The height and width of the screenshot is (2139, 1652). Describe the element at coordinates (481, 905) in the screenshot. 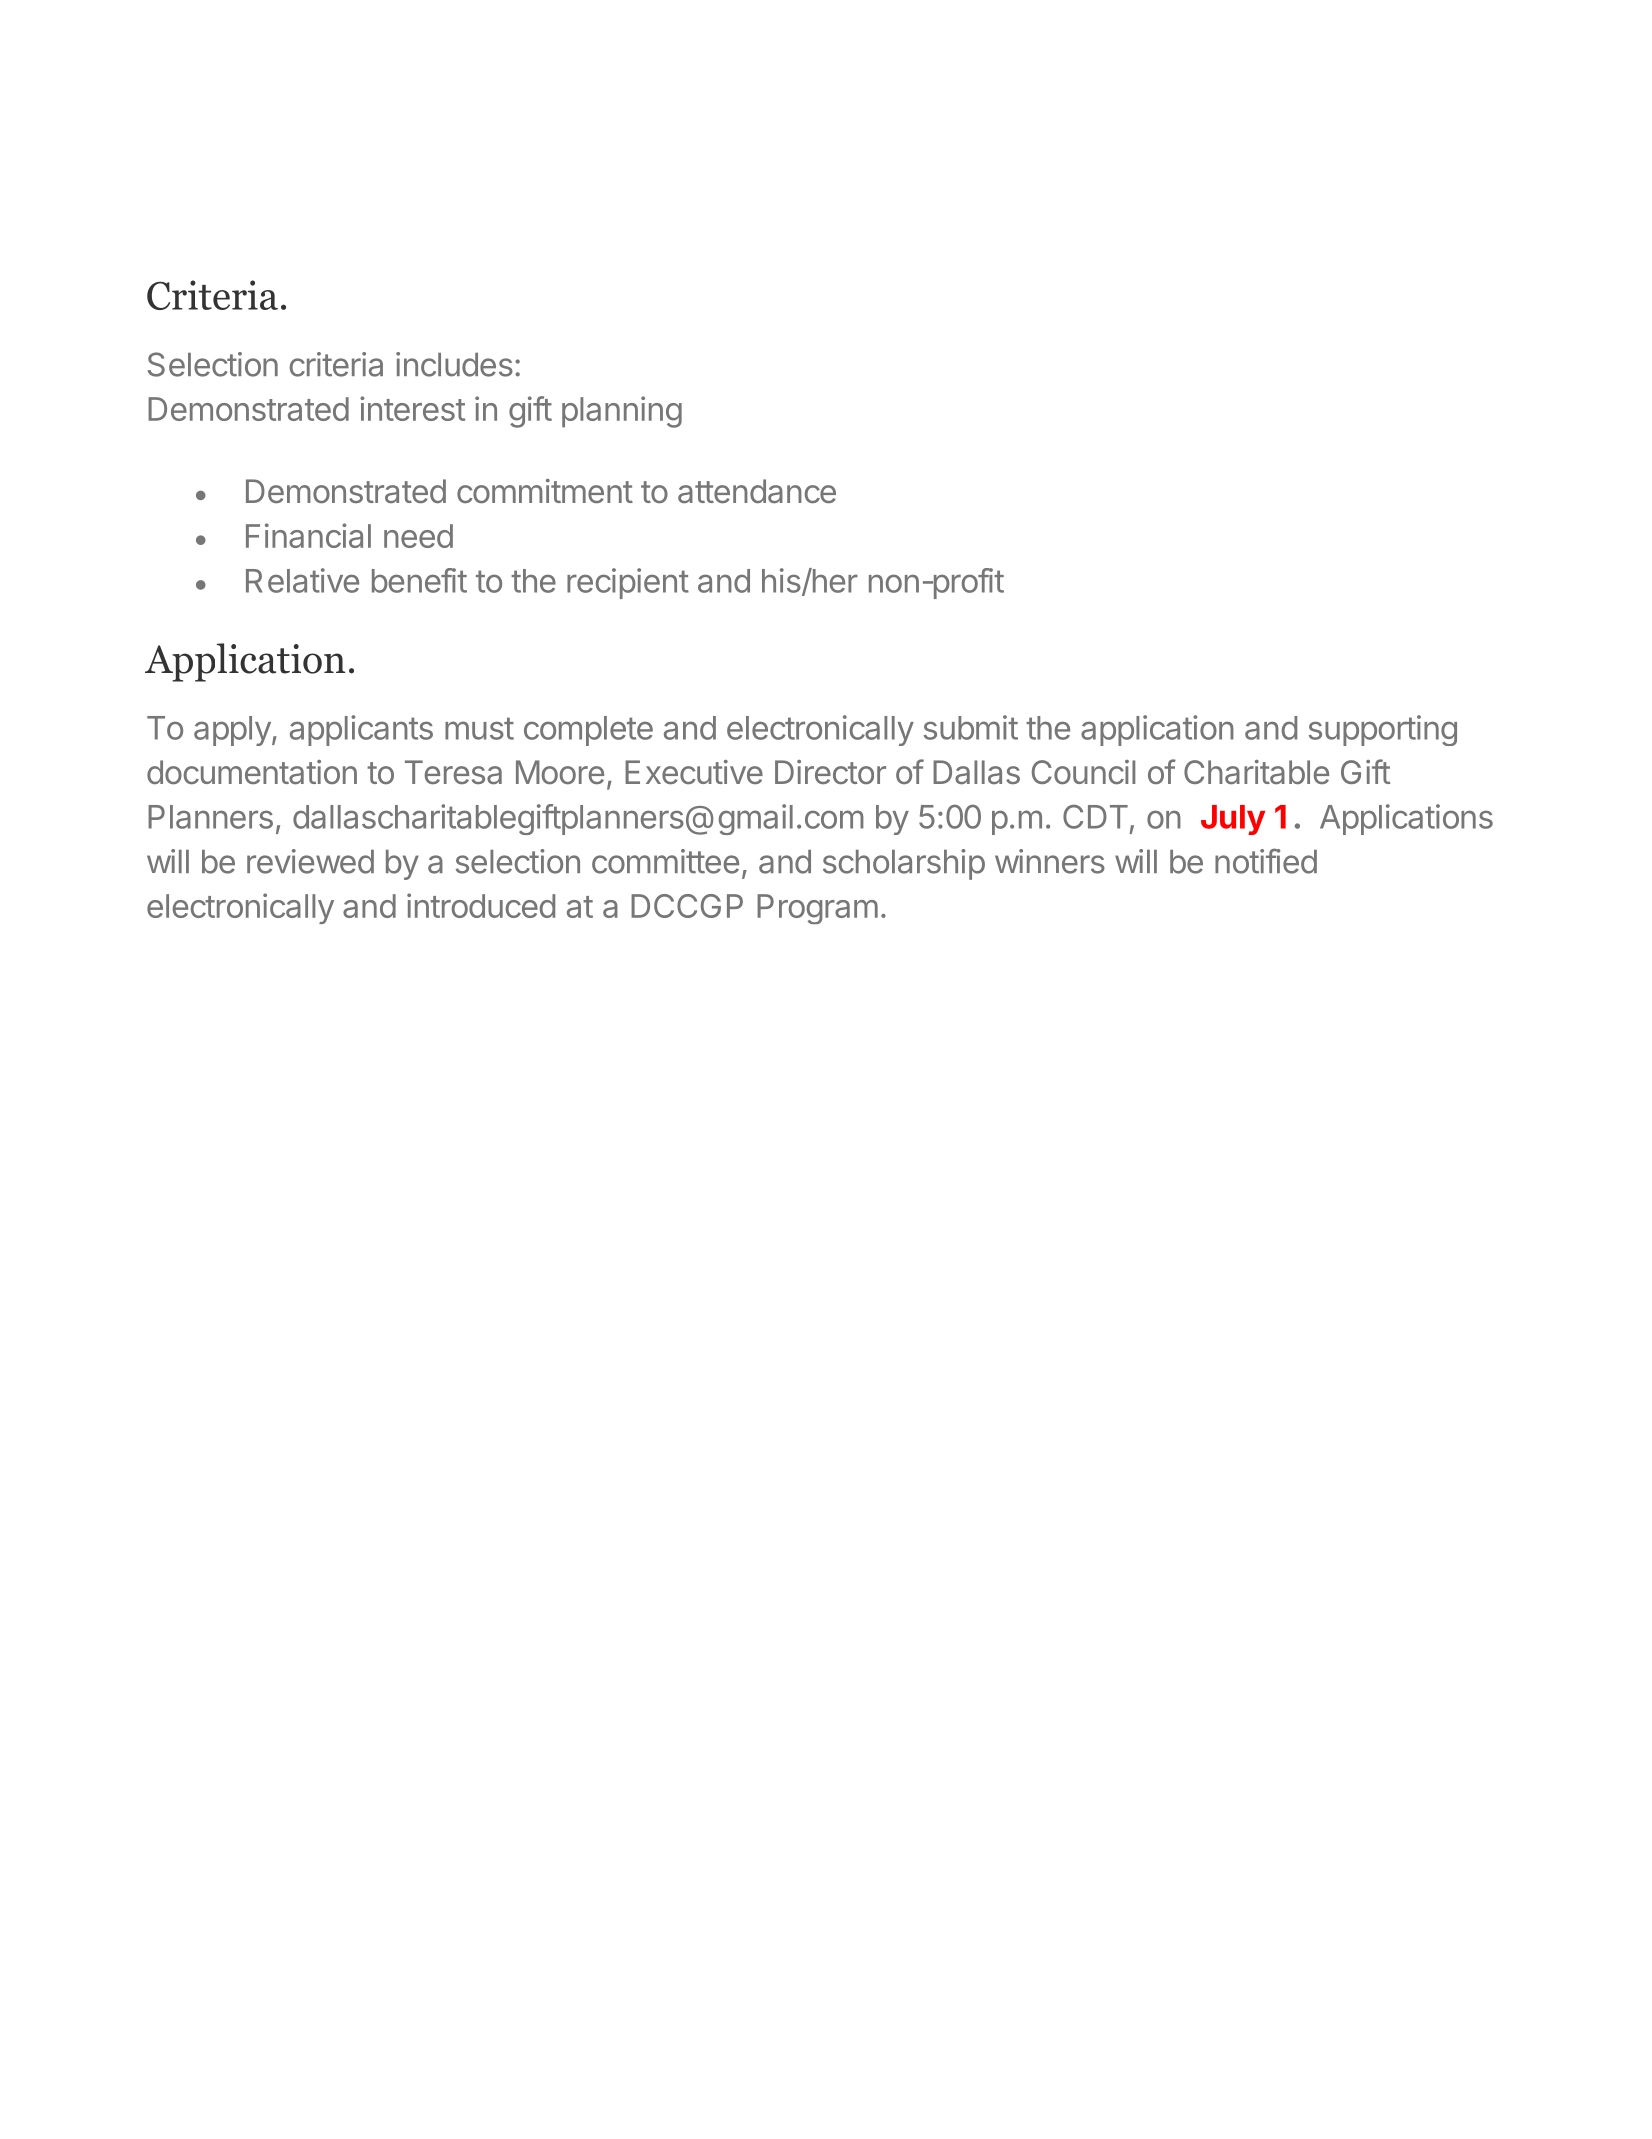

I see `introduced` at that location.
